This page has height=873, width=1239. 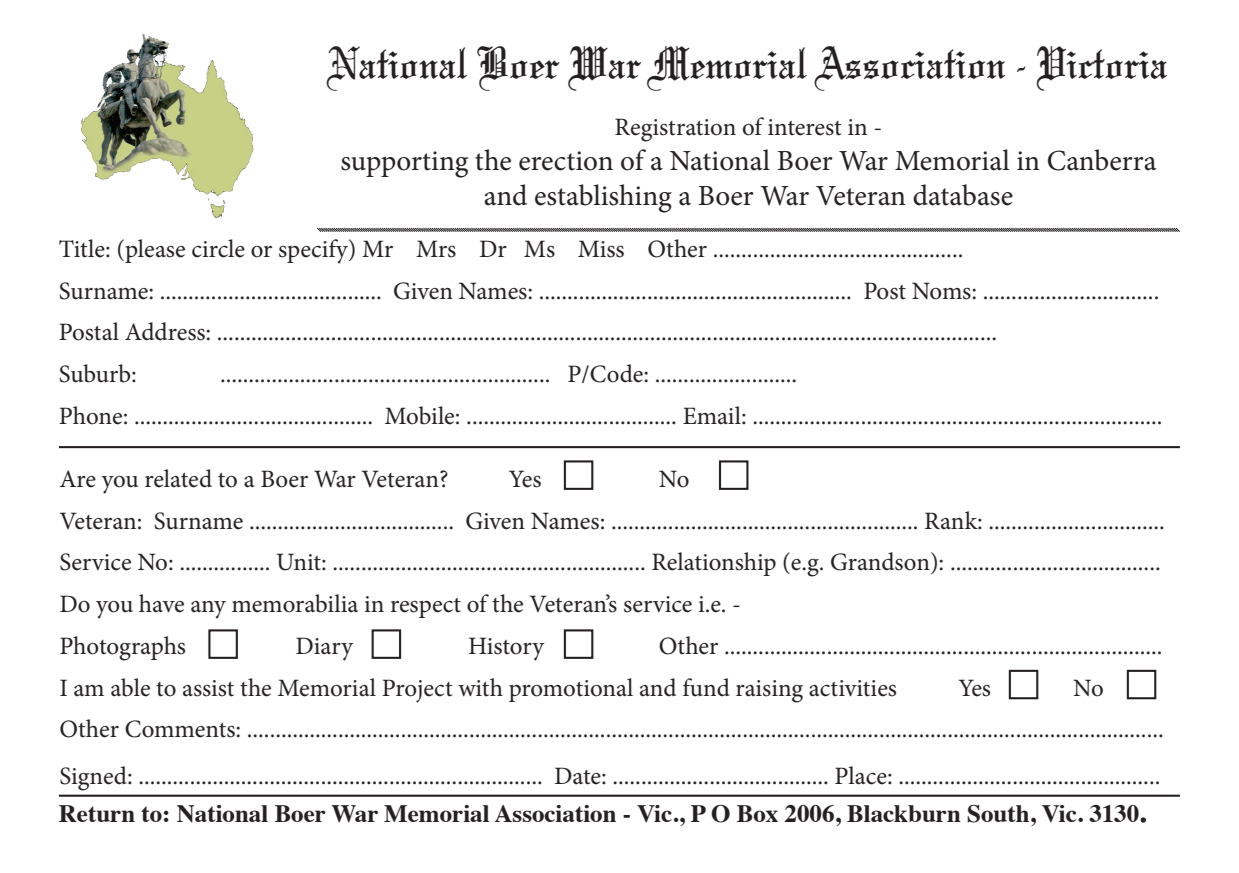 What do you see at coordinates (881, 561) in the page?
I see `Grandson` at bounding box center [881, 561].
